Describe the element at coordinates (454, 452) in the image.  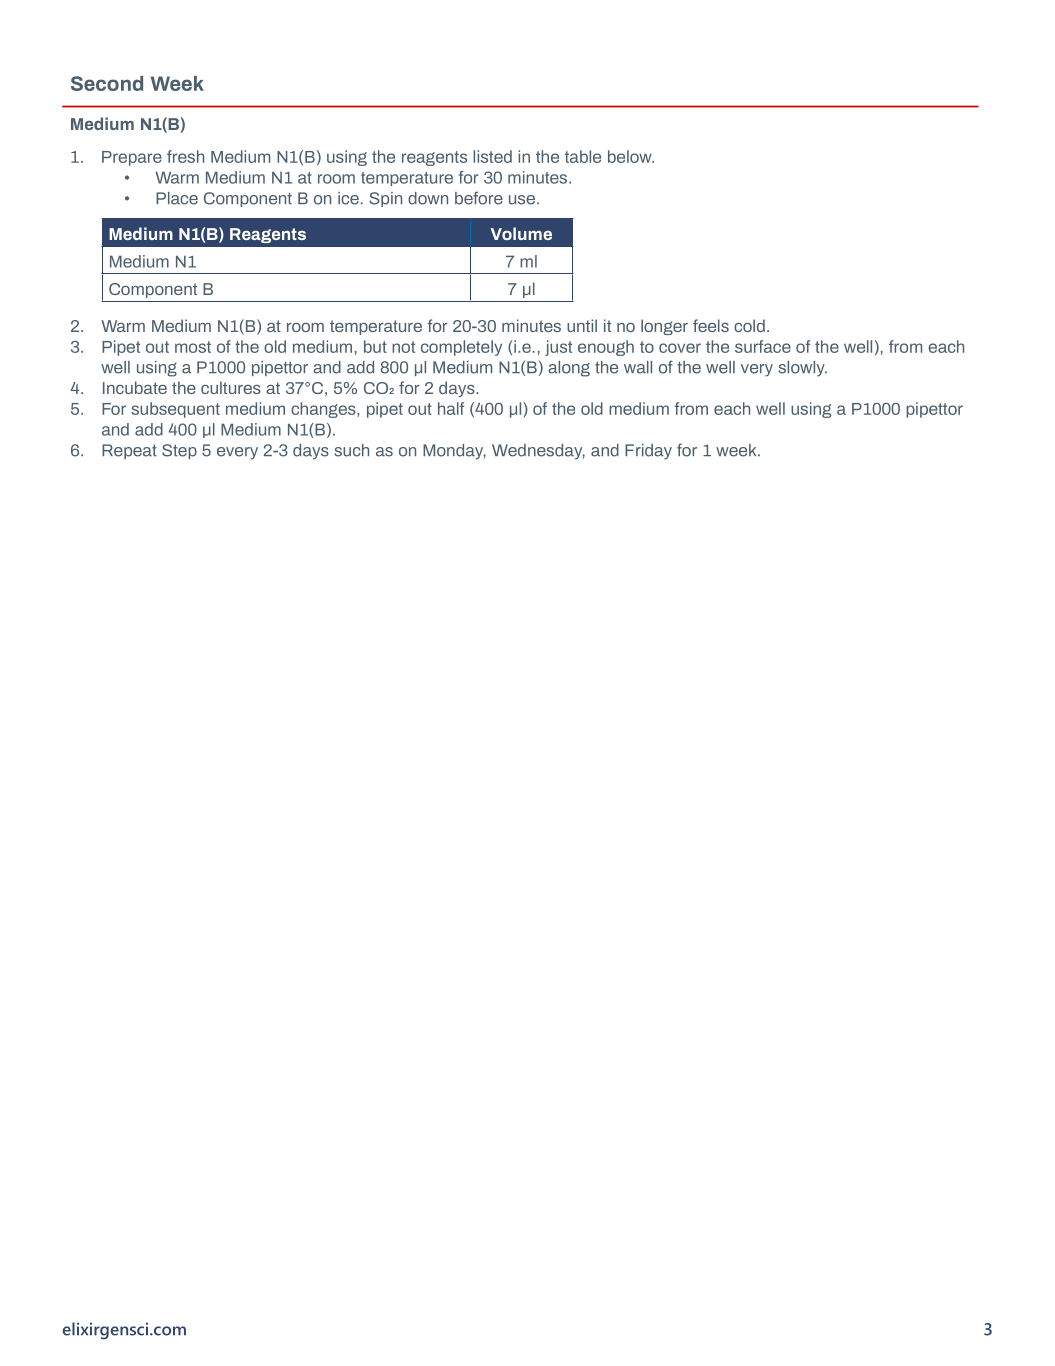
I see `Monday` at that location.
